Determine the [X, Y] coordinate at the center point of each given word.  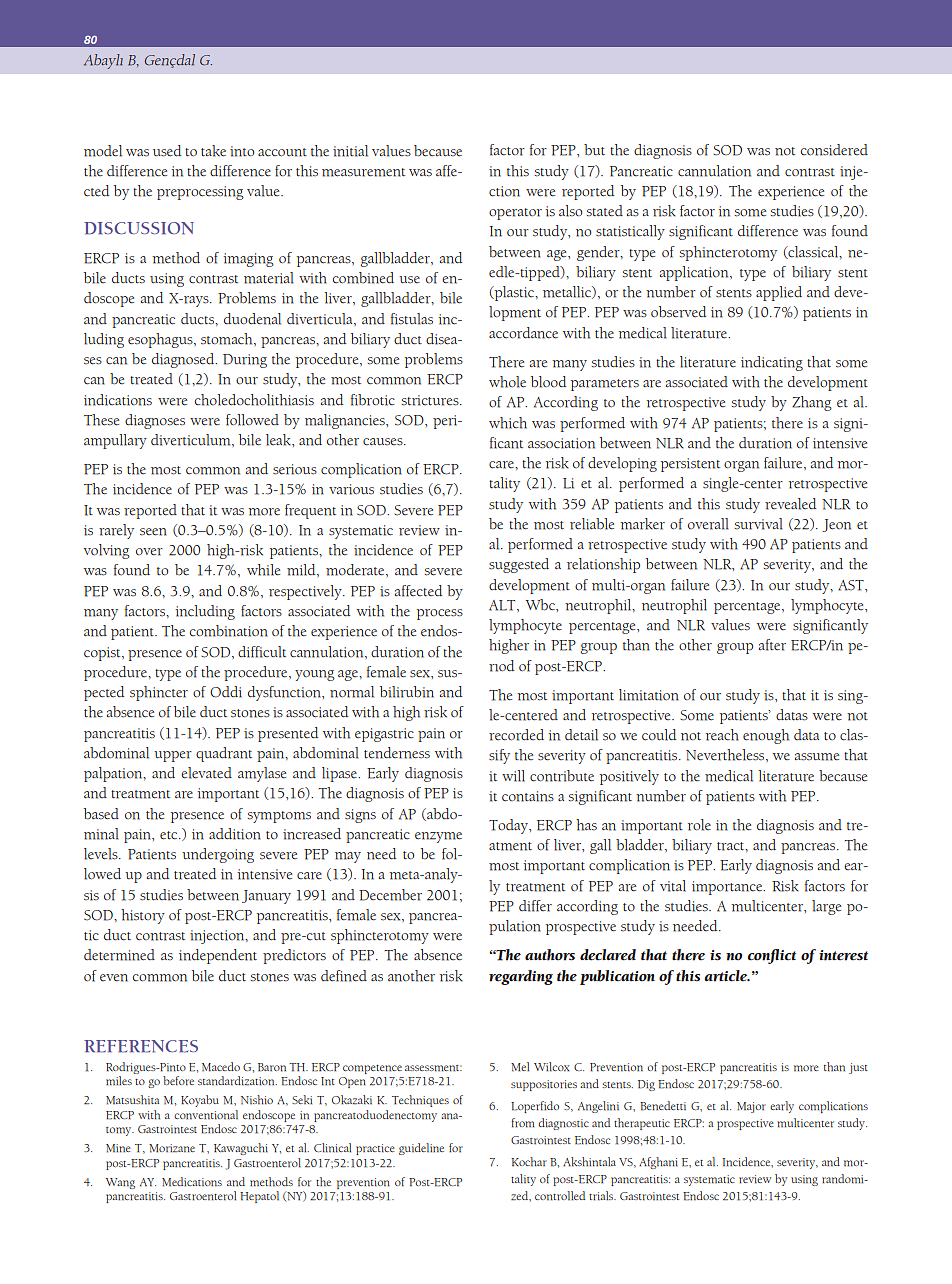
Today [510, 826]
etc [170, 835]
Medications [192, 1182]
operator [515, 214]
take [213, 151]
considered [834, 150]
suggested [519, 565]
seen [153, 532]
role [699, 825]
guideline [421, 1149]
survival [759, 524]
